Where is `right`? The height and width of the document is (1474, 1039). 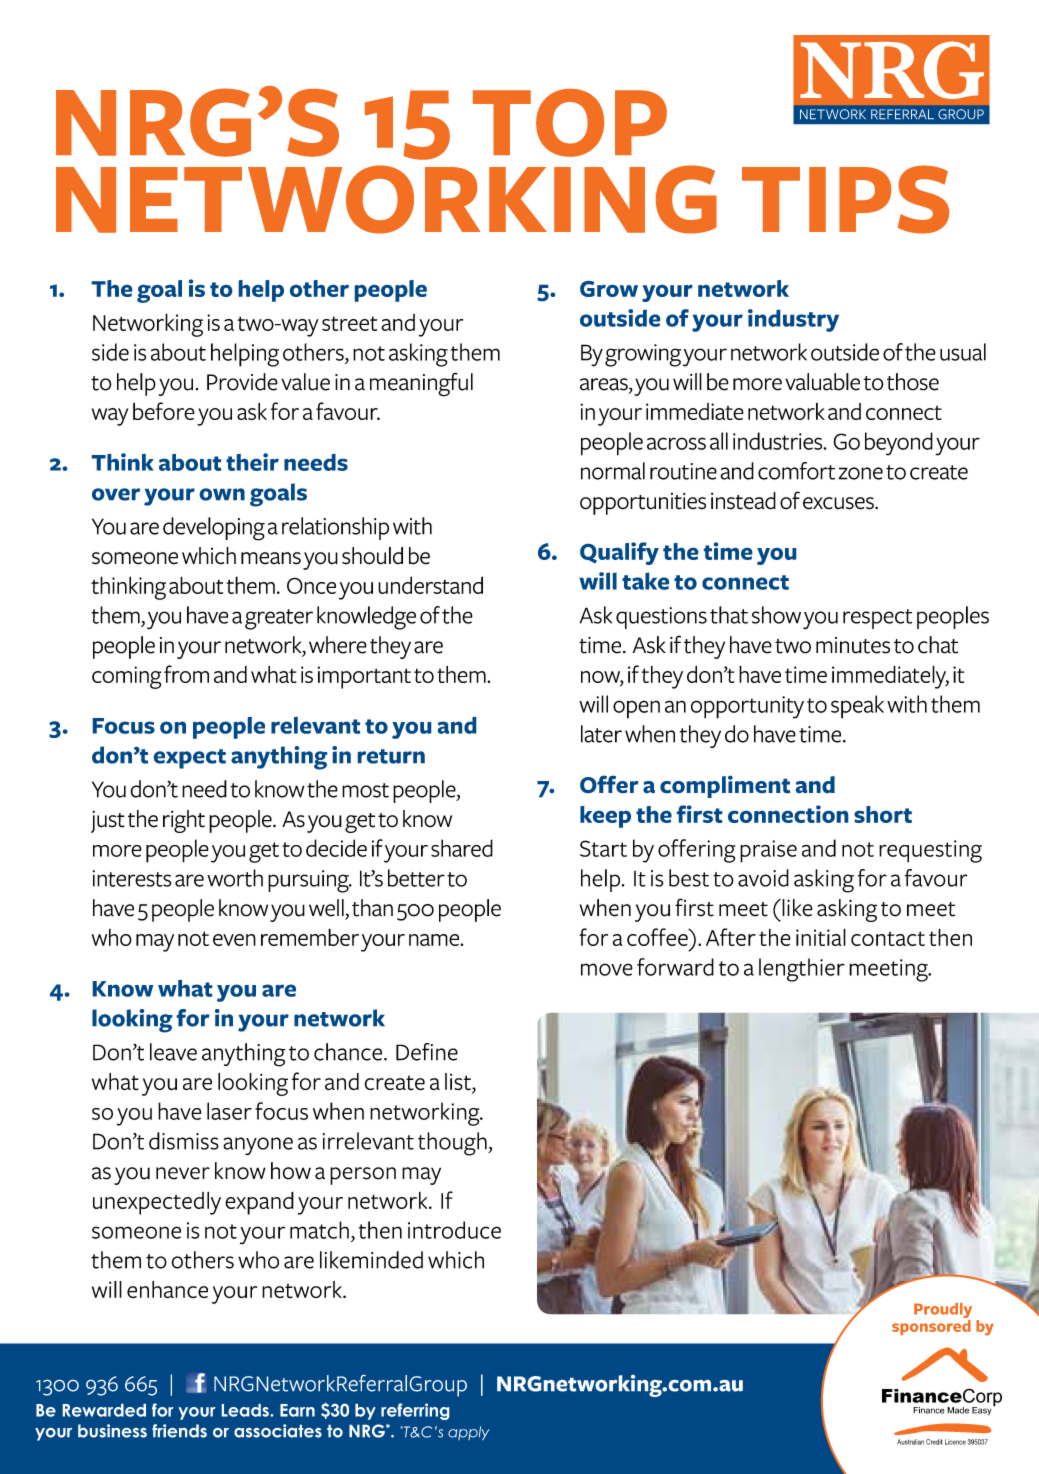 right is located at coordinates (184, 821).
